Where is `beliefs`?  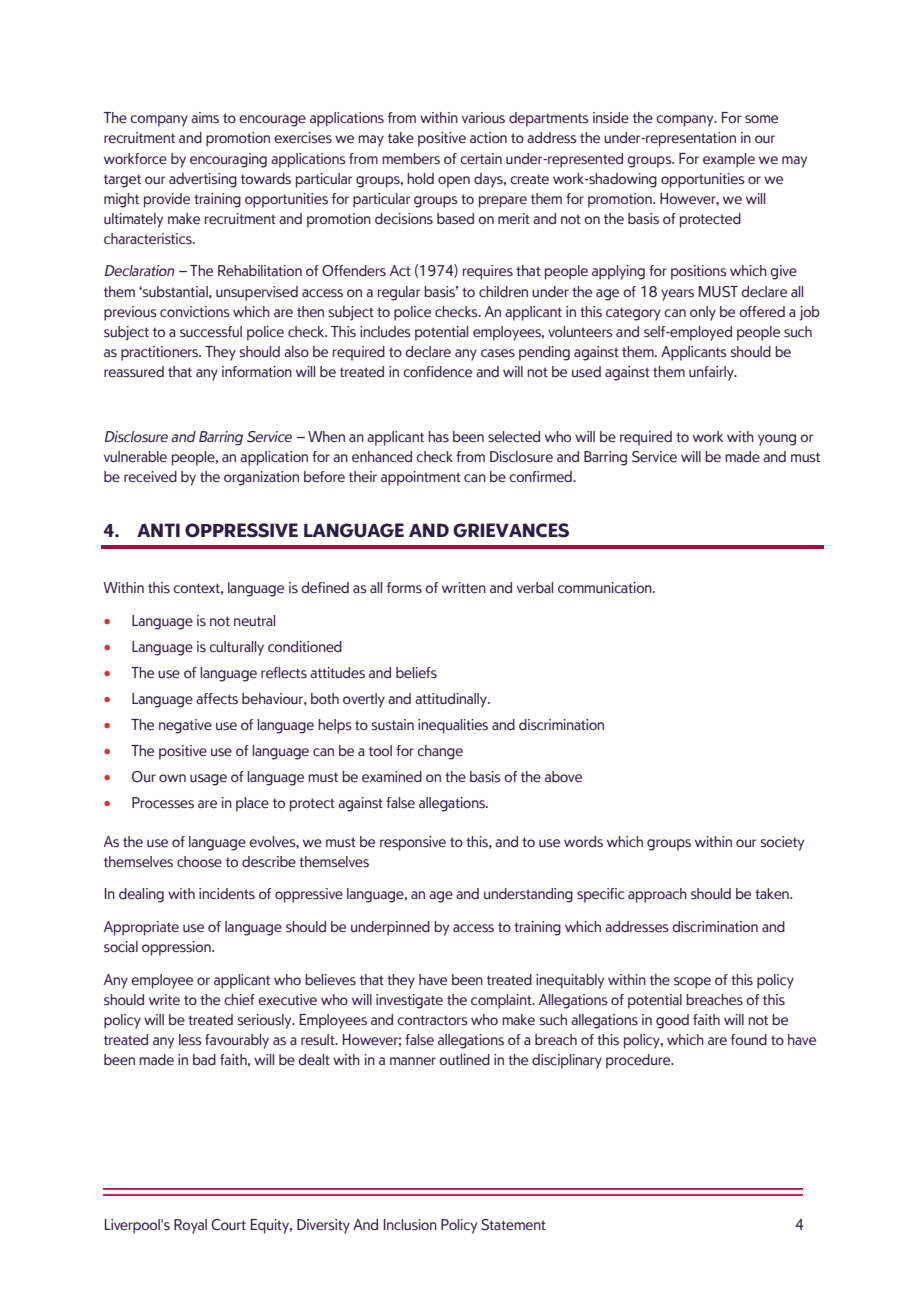 beliefs is located at coordinates (416, 673).
